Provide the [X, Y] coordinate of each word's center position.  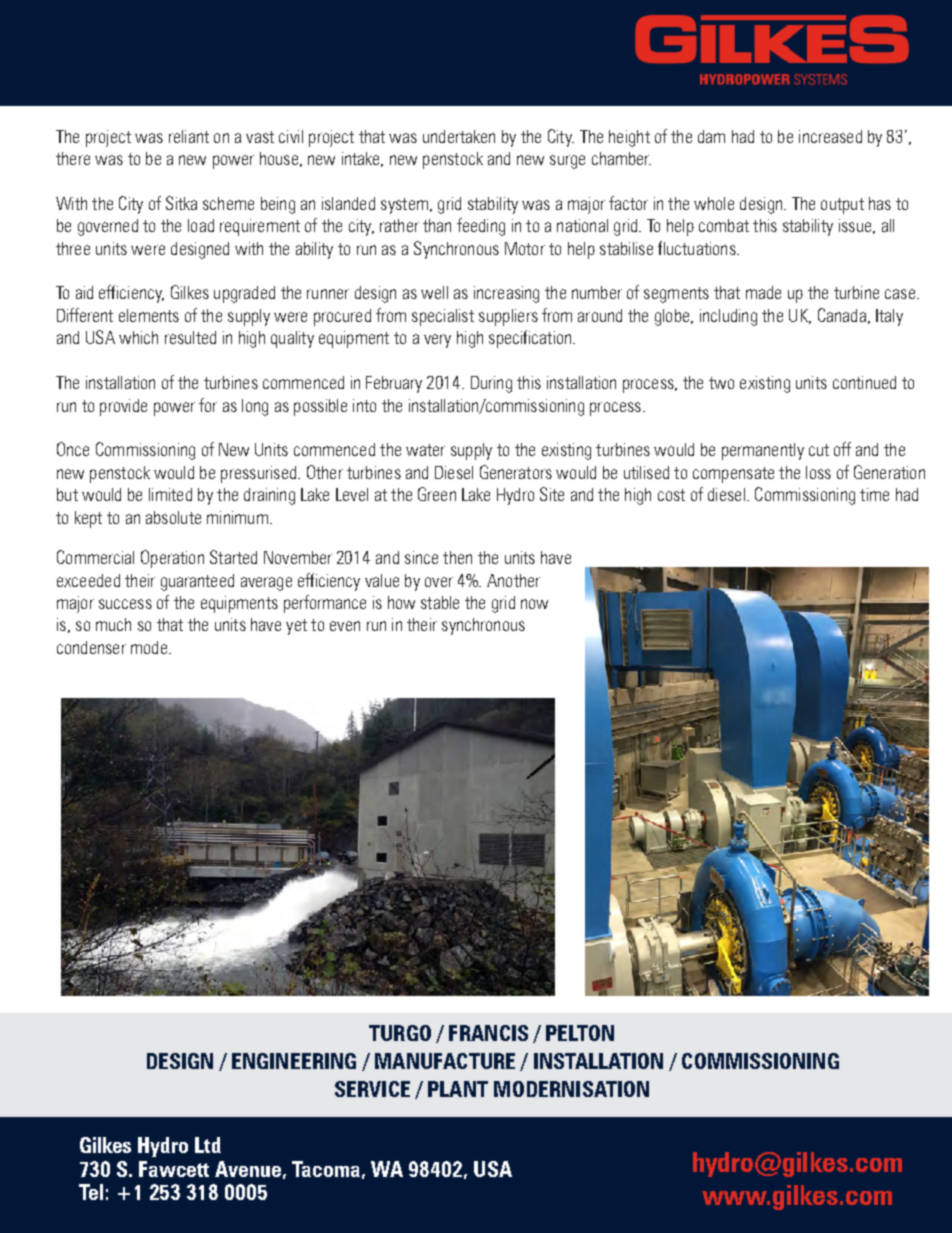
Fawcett [174, 1169]
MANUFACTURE [445, 1061]
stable [440, 602]
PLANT [458, 1089]
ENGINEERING [294, 1061]
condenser [91, 647]
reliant [189, 136]
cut [819, 450]
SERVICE [372, 1089]
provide [123, 407]
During [491, 384]
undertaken [459, 136]
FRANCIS [488, 1033]
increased [830, 136]
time [874, 494]
